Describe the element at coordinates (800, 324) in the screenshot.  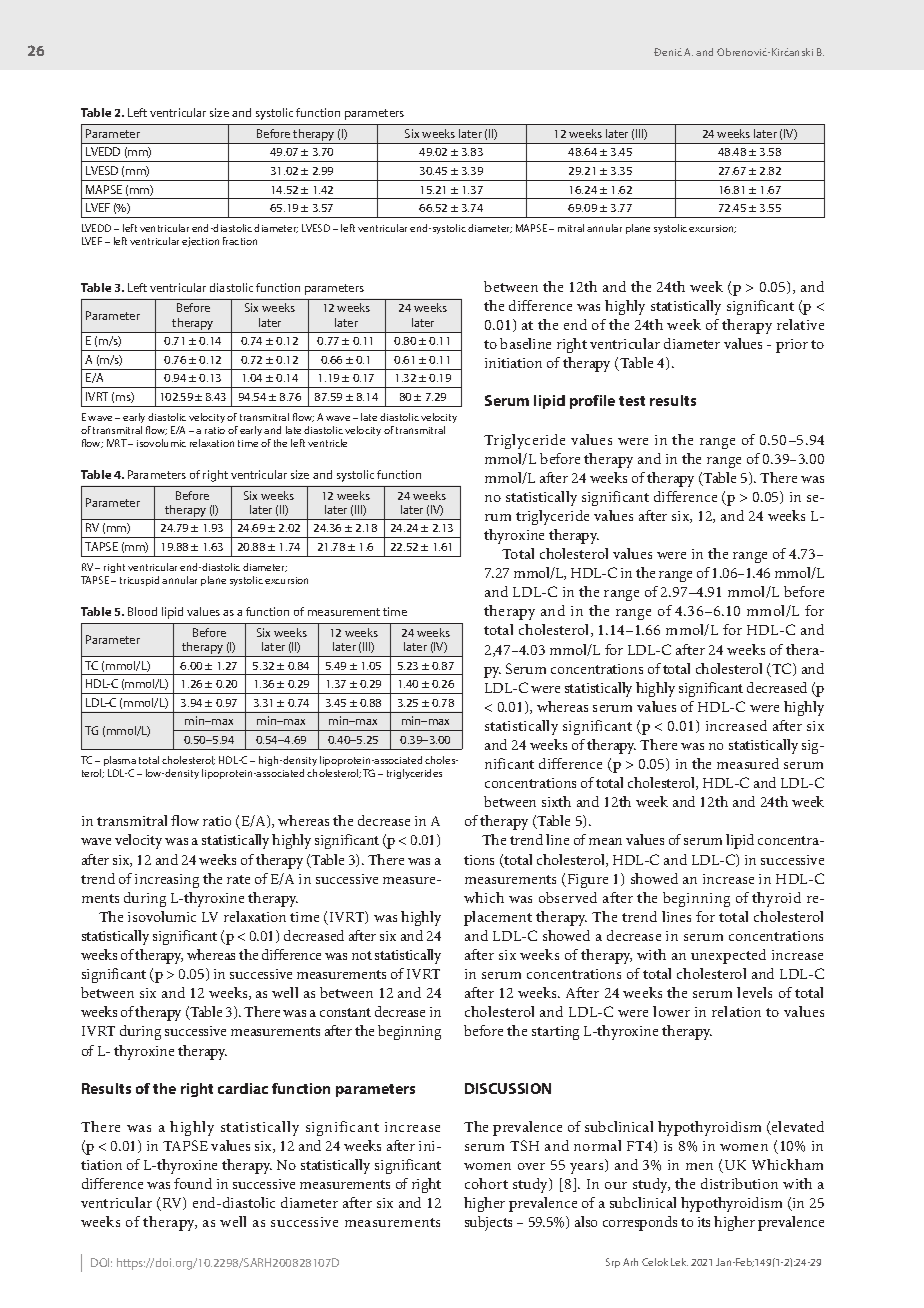
I see `relative` at that location.
